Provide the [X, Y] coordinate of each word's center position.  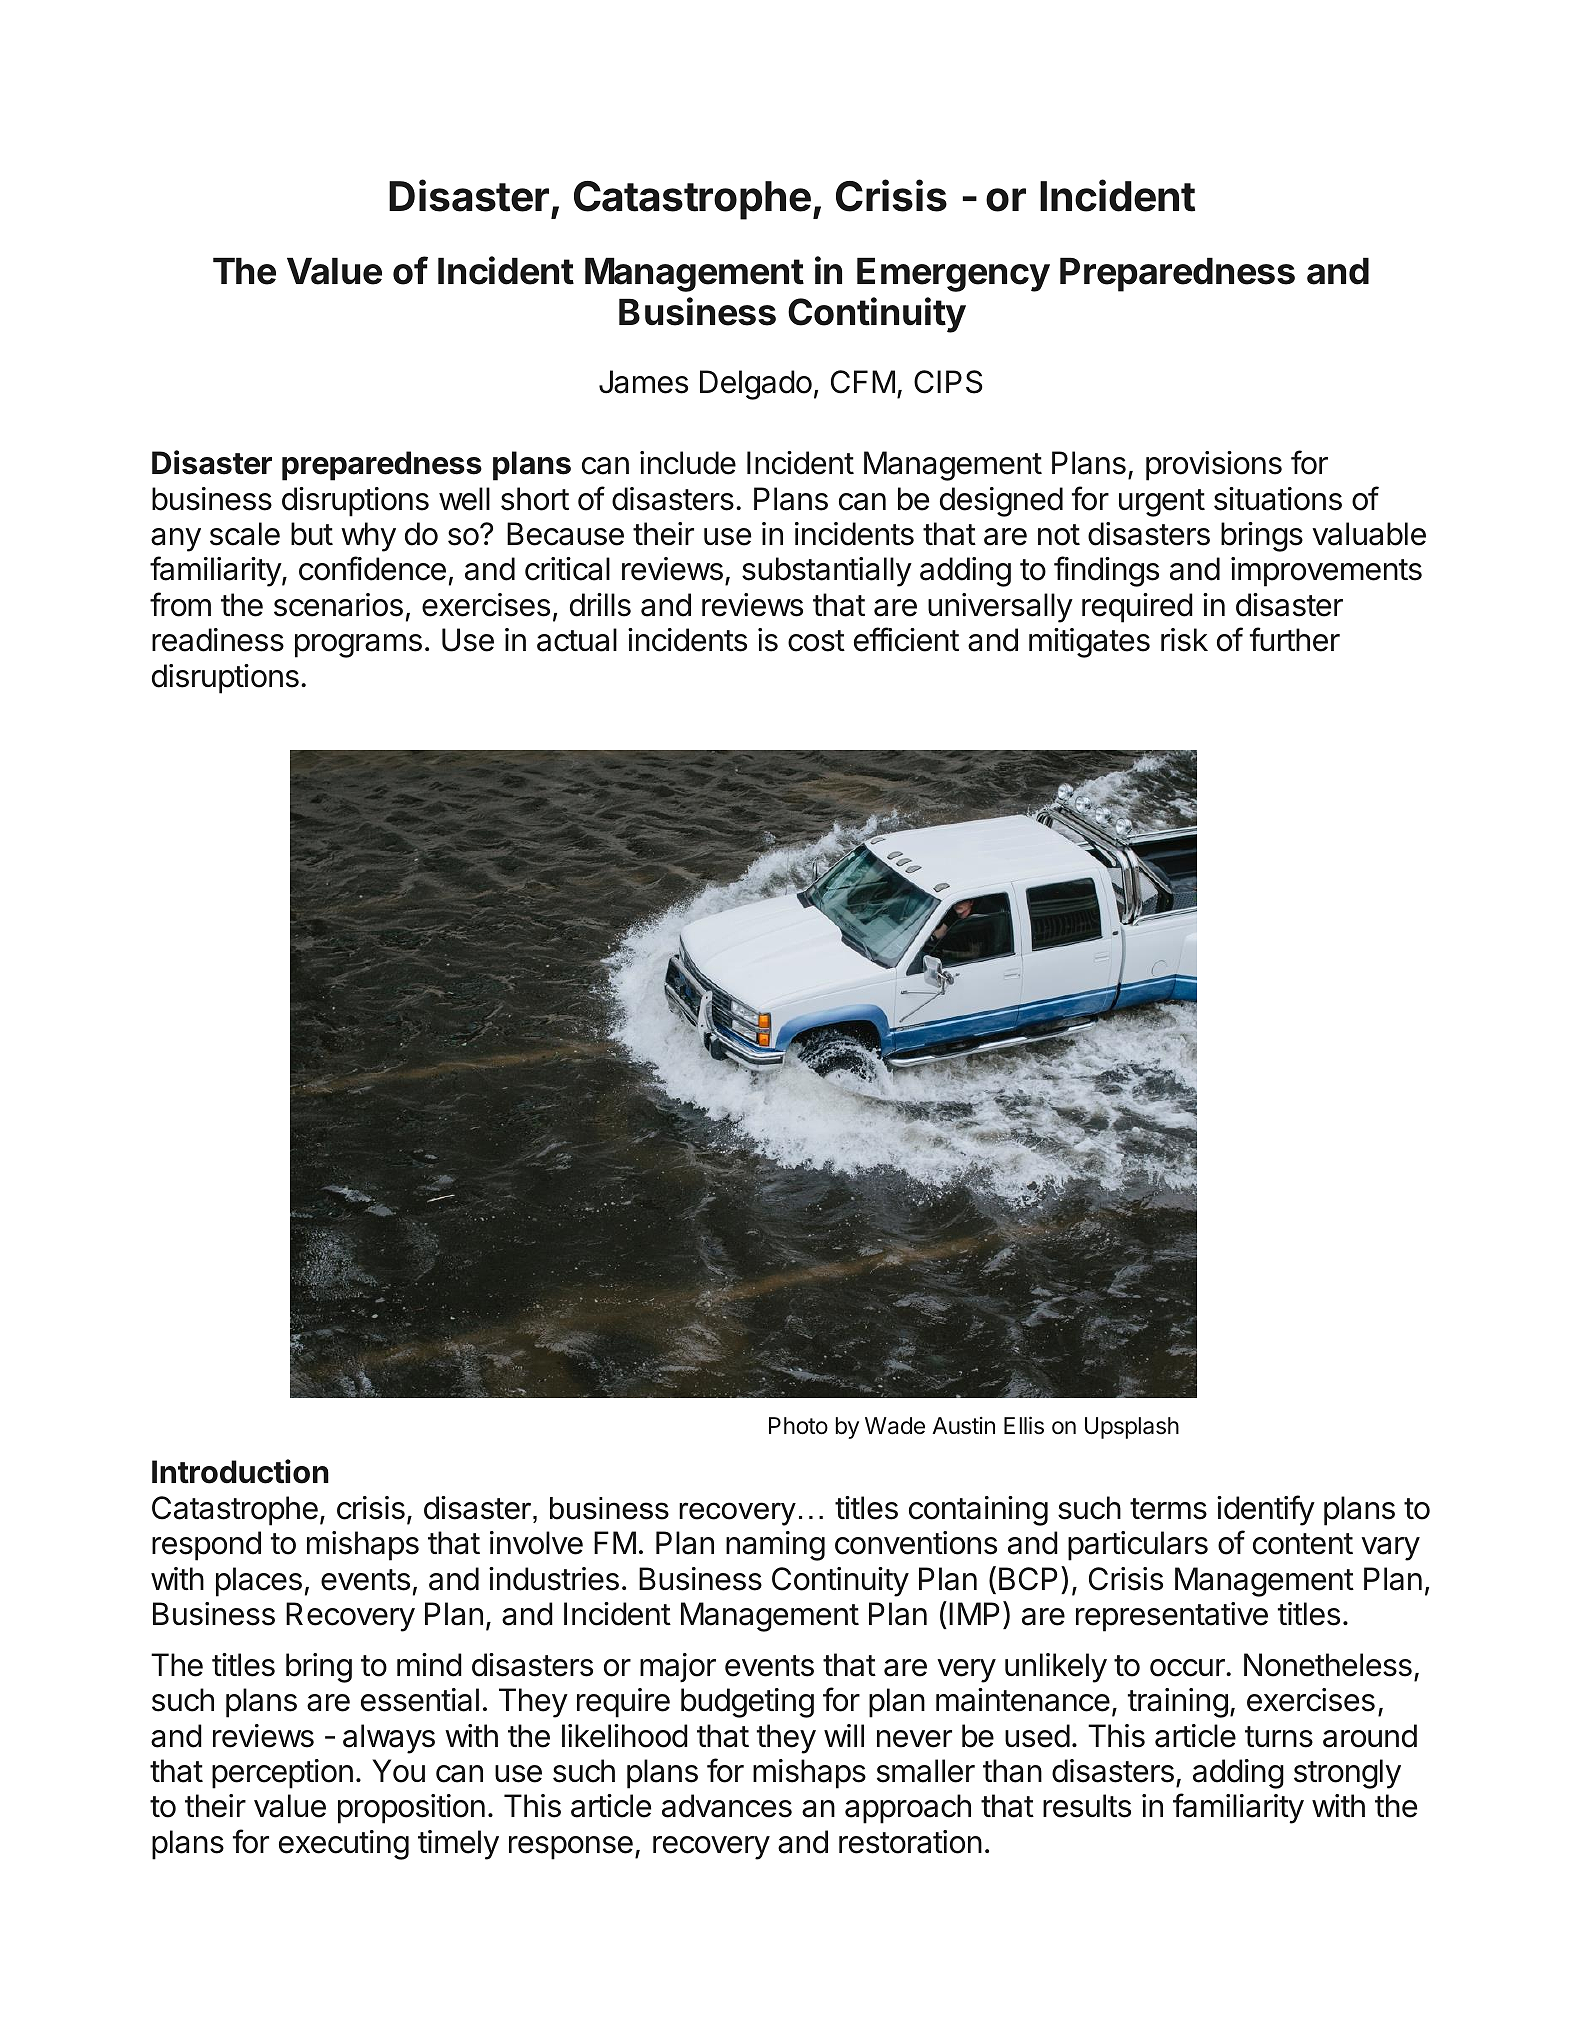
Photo [798, 1426]
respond [206, 1546]
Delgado [756, 385]
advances [727, 1806]
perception [282, 1774]
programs [358, 646]
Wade [895, 1426]
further [1295, 639]
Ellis [1024, 1425]
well [464, 499]
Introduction [240, 1471]
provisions [1214, 466]
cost [816, 641]
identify [1266, 1510]
